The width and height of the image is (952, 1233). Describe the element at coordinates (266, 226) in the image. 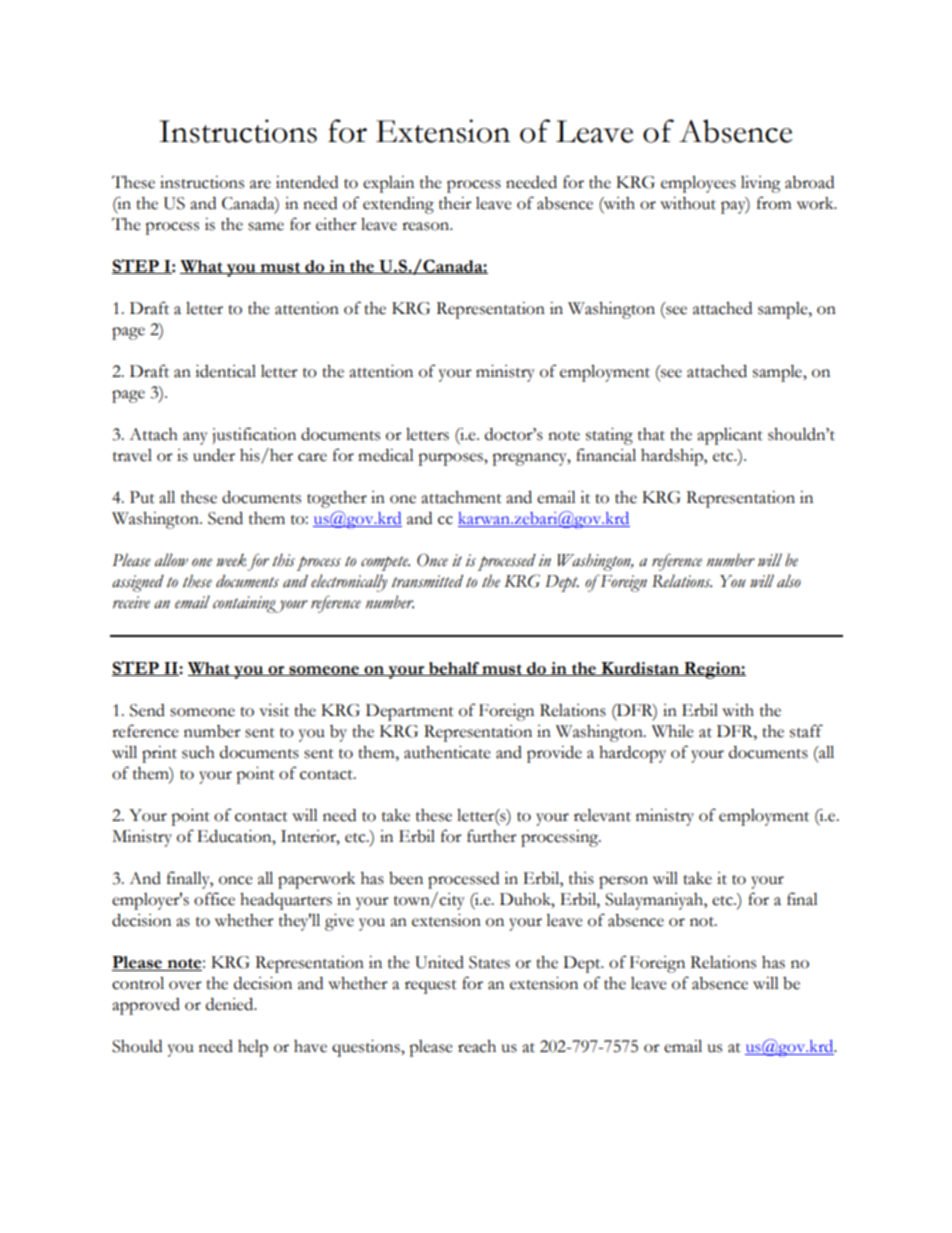

I see `same` at that location.
